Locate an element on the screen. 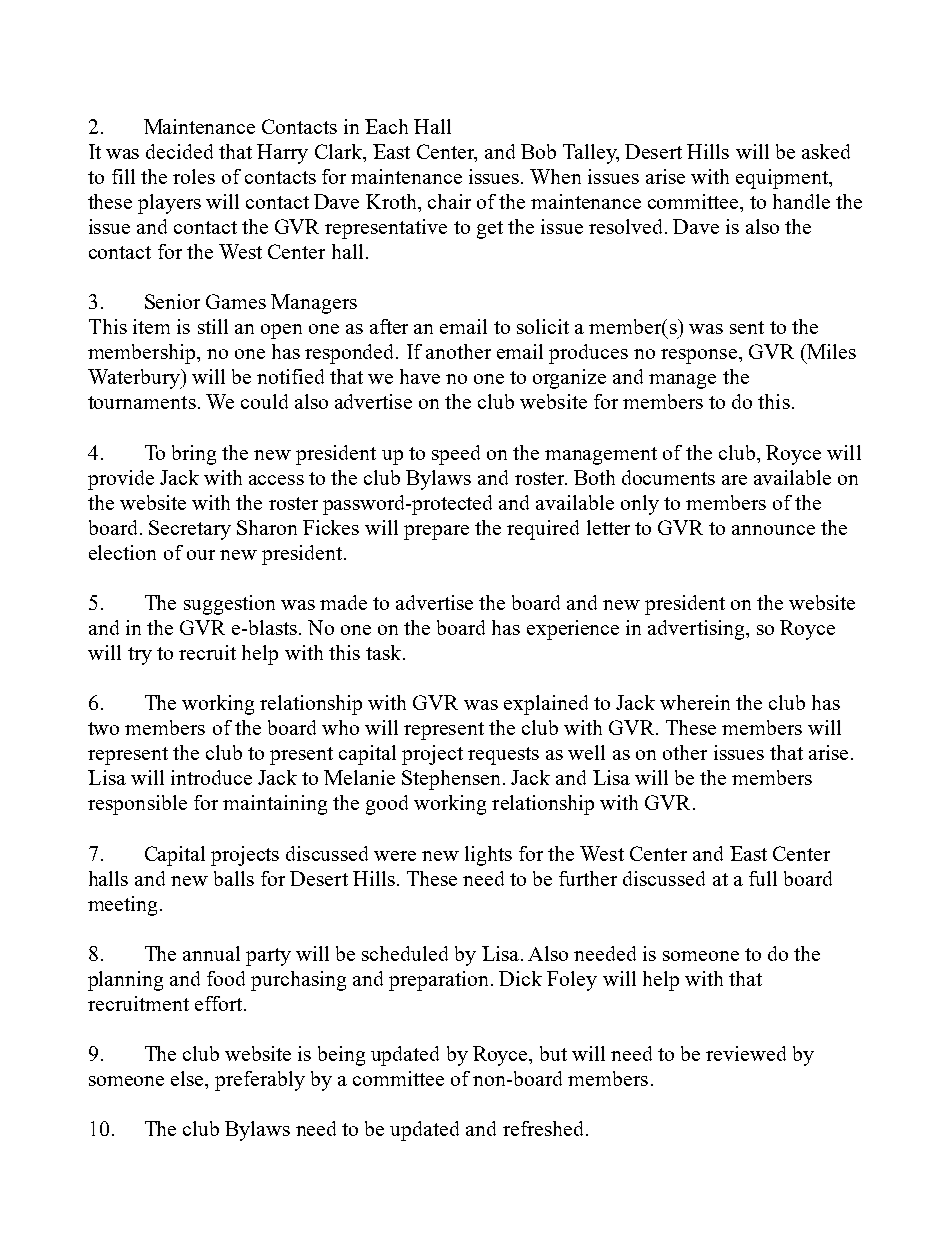 This screenshot has width=952, height=1233. reviewed is located at coordinates (746, 1053).
